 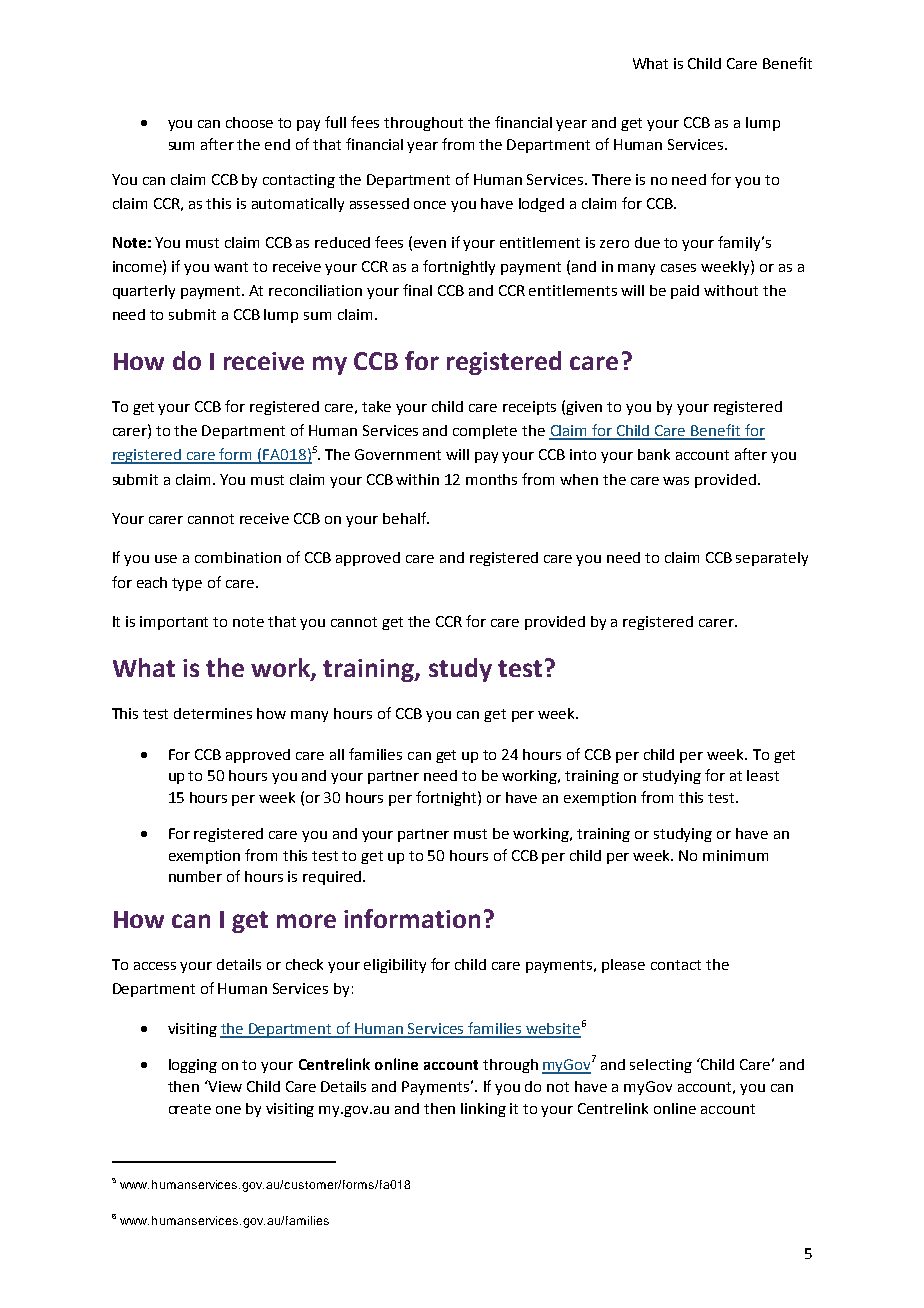 I want to click on behalf, so click(x=406, y=518).
